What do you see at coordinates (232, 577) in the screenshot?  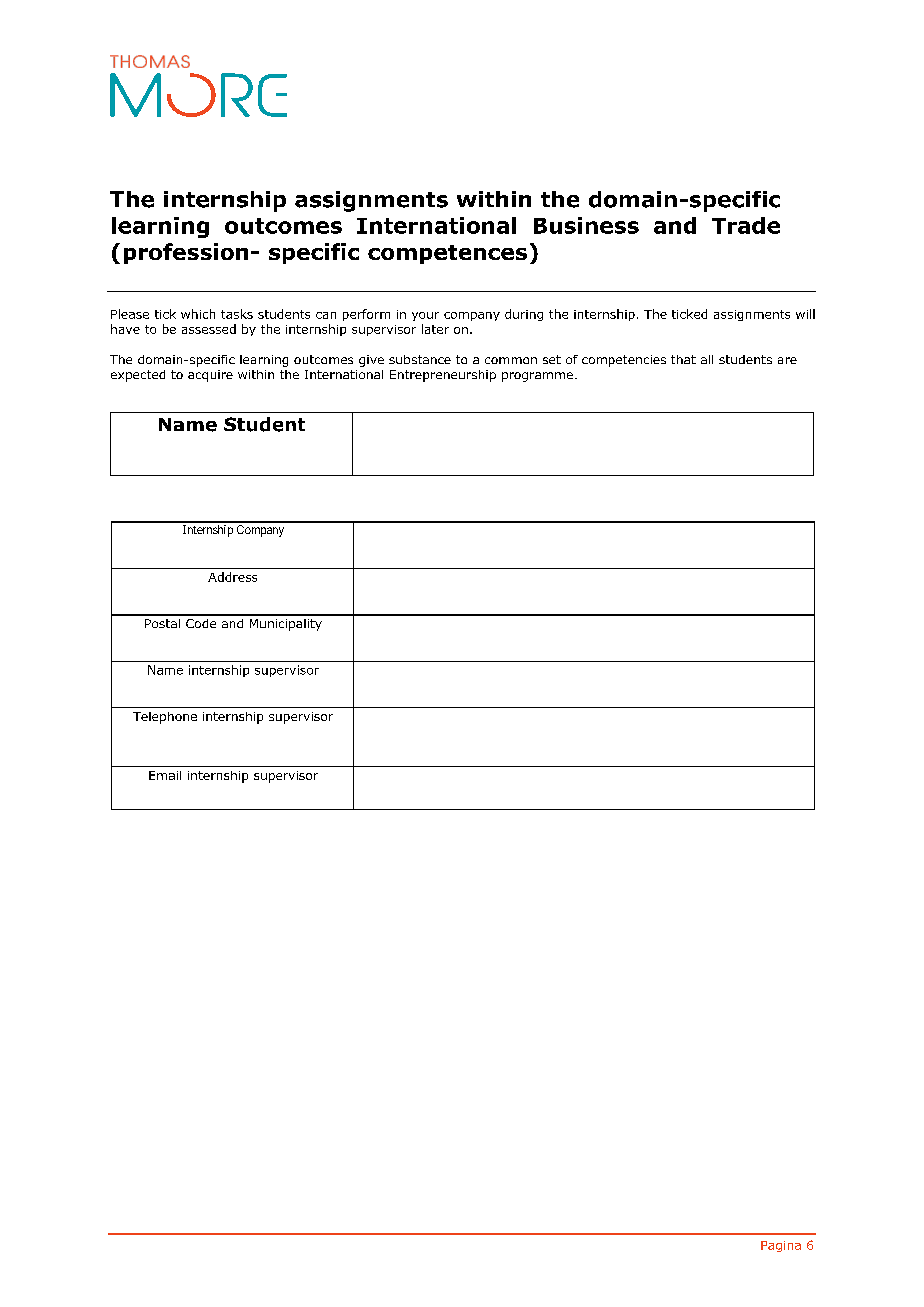 I see `Address` at bounding box center [232, 577].
